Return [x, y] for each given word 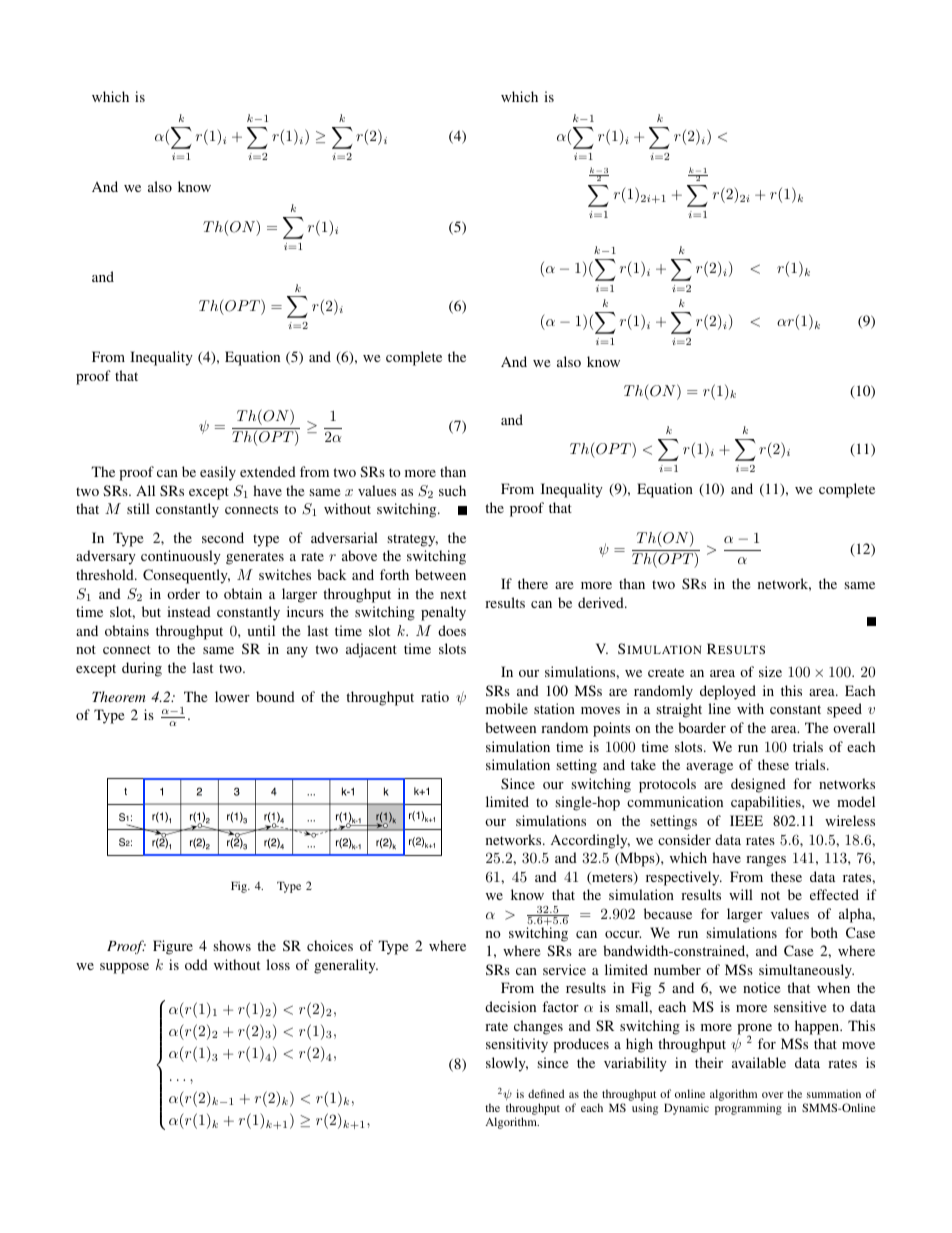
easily [218, 473]
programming [748, 1109]
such [452, 490]
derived [602, 602]
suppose [124, 968]
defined [546, 1093]
